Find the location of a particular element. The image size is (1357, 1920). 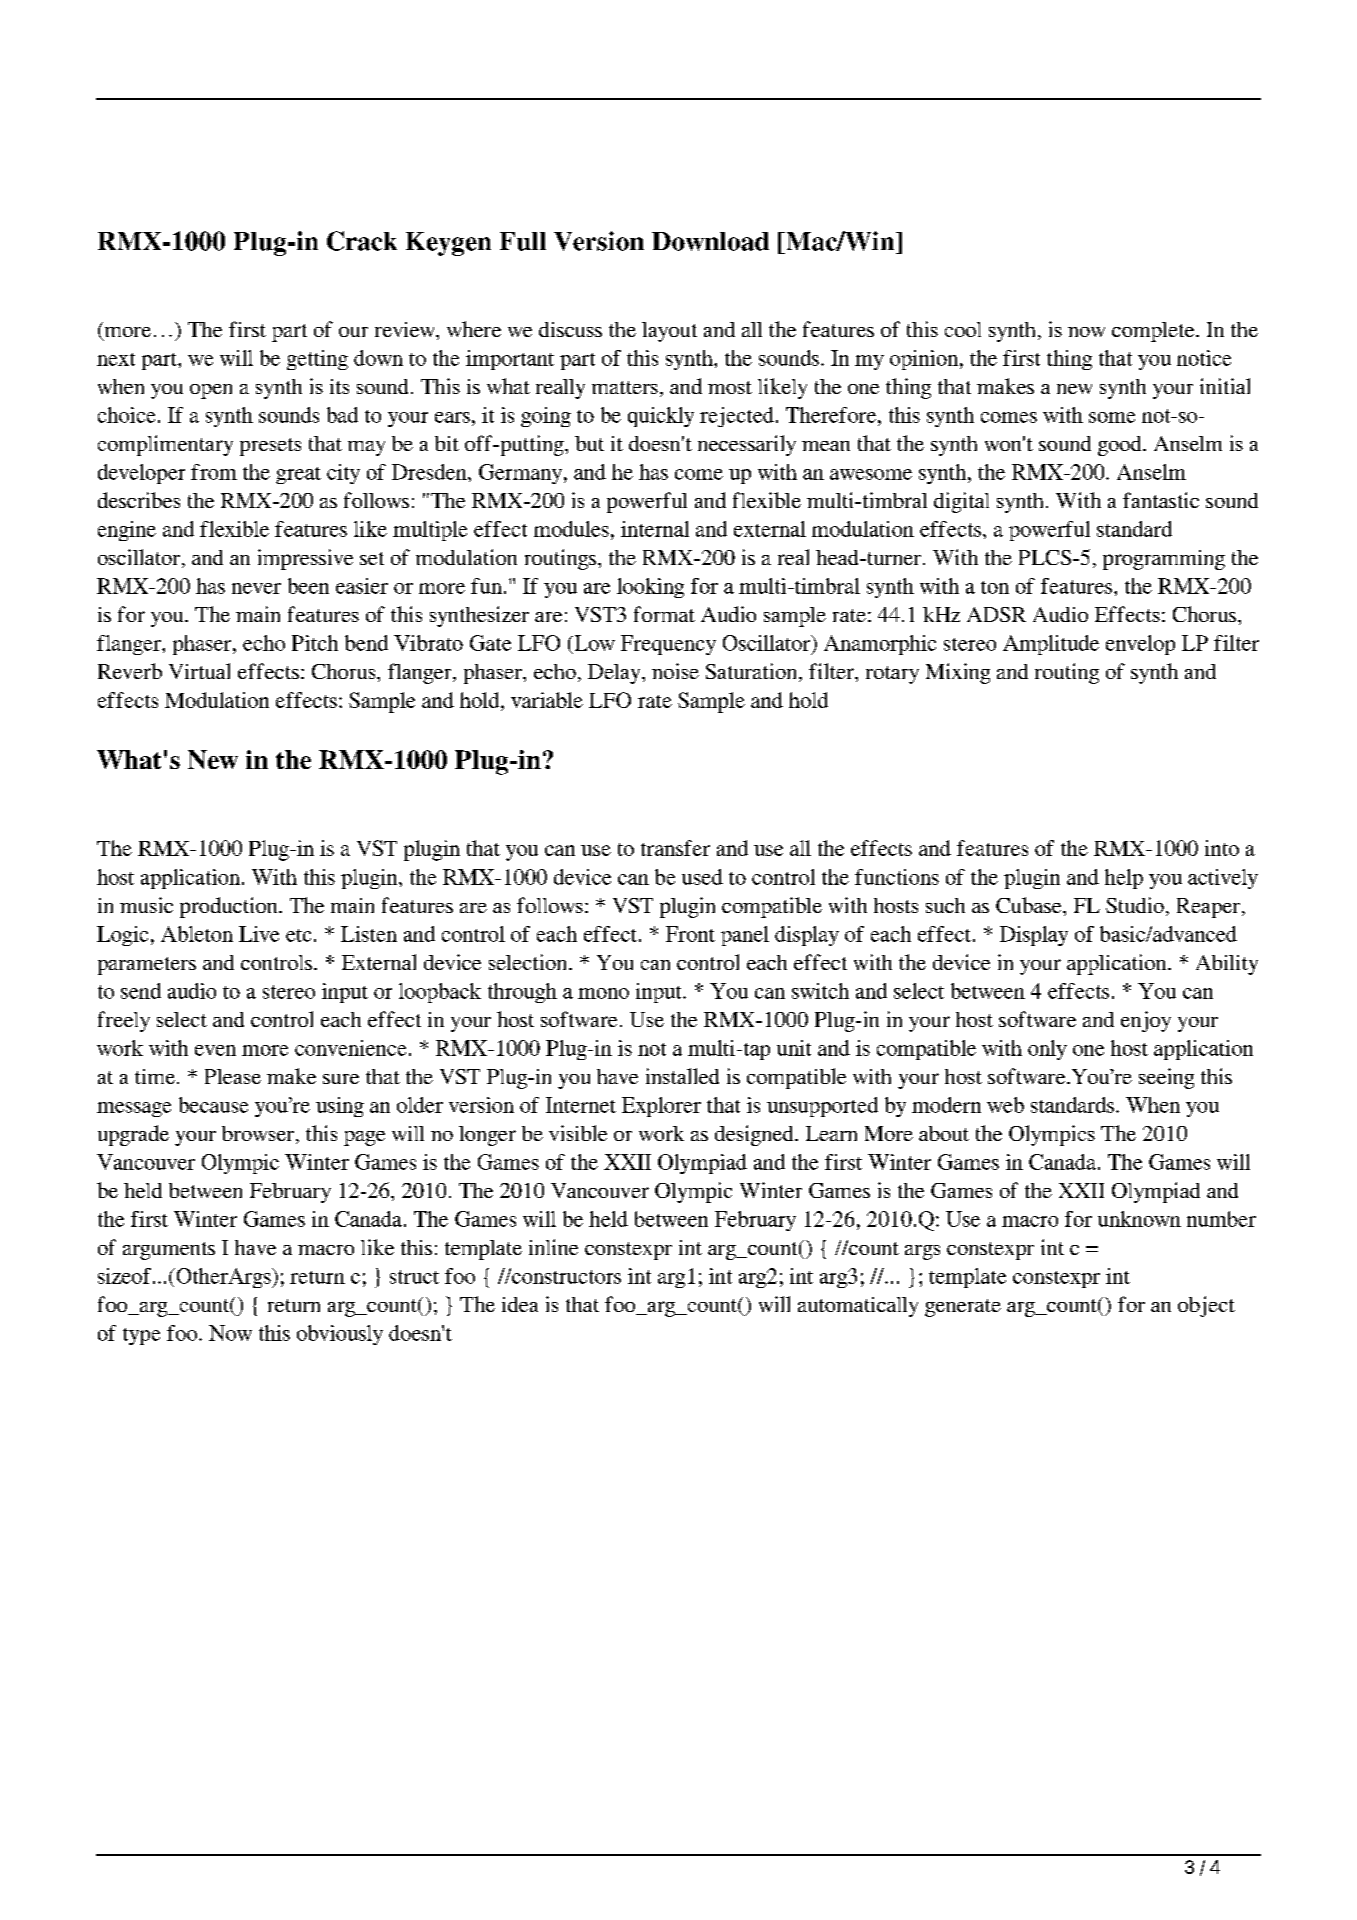

Virtual is located at coordinates (199, 671).
